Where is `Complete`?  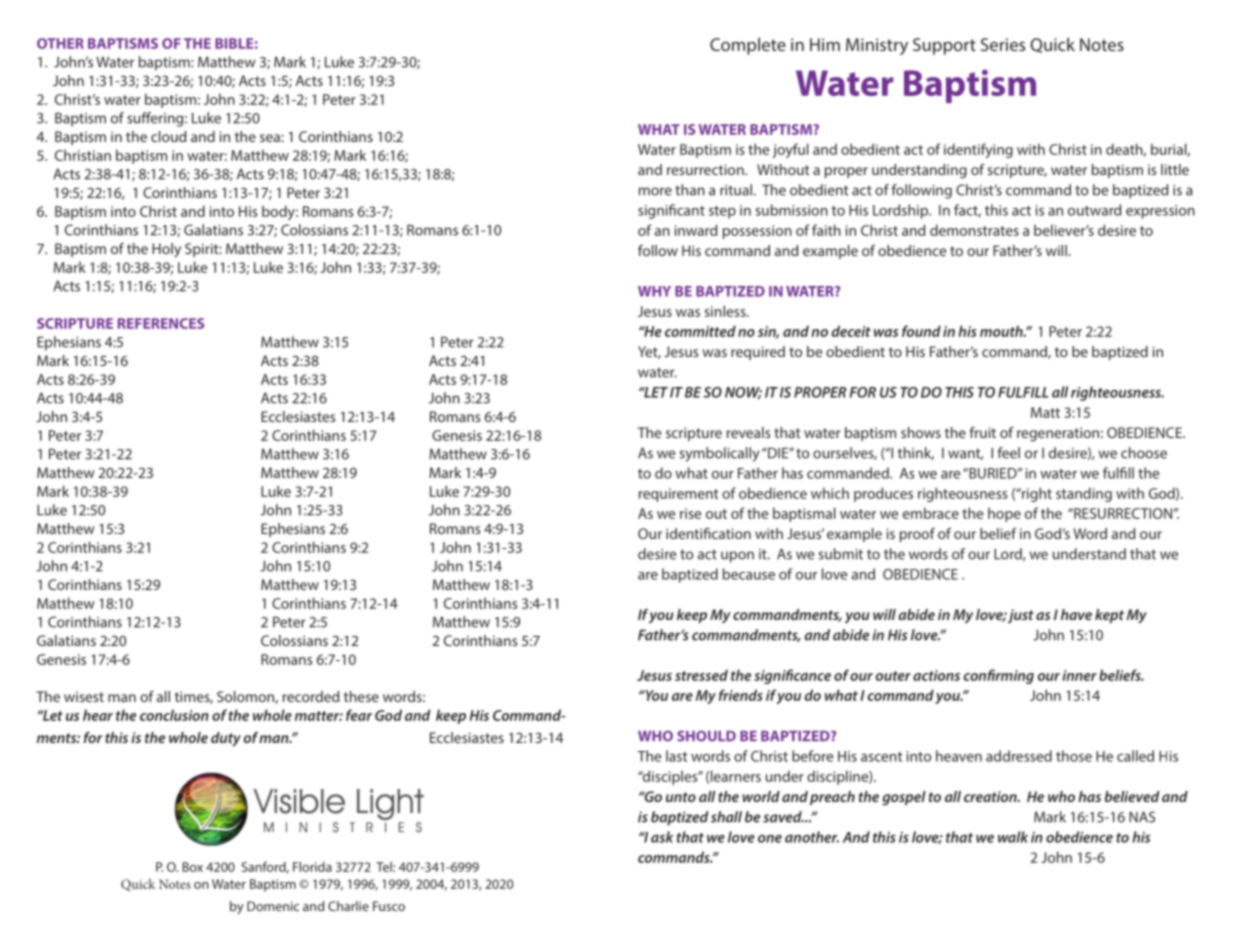
Complete is located at coordinates (748, 46).
